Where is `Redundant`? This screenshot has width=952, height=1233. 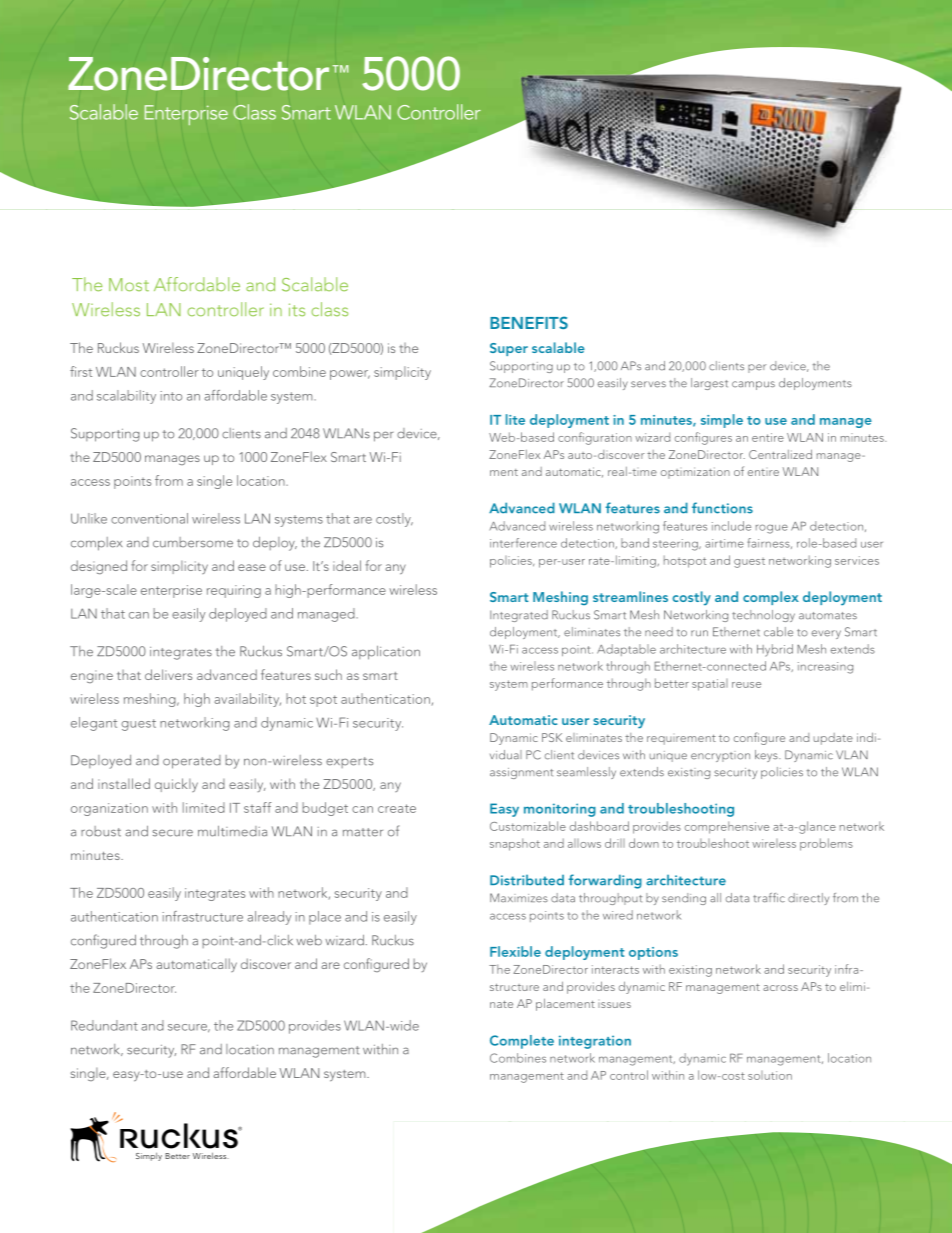 Redundant is located at coordinates (104, 1025).
